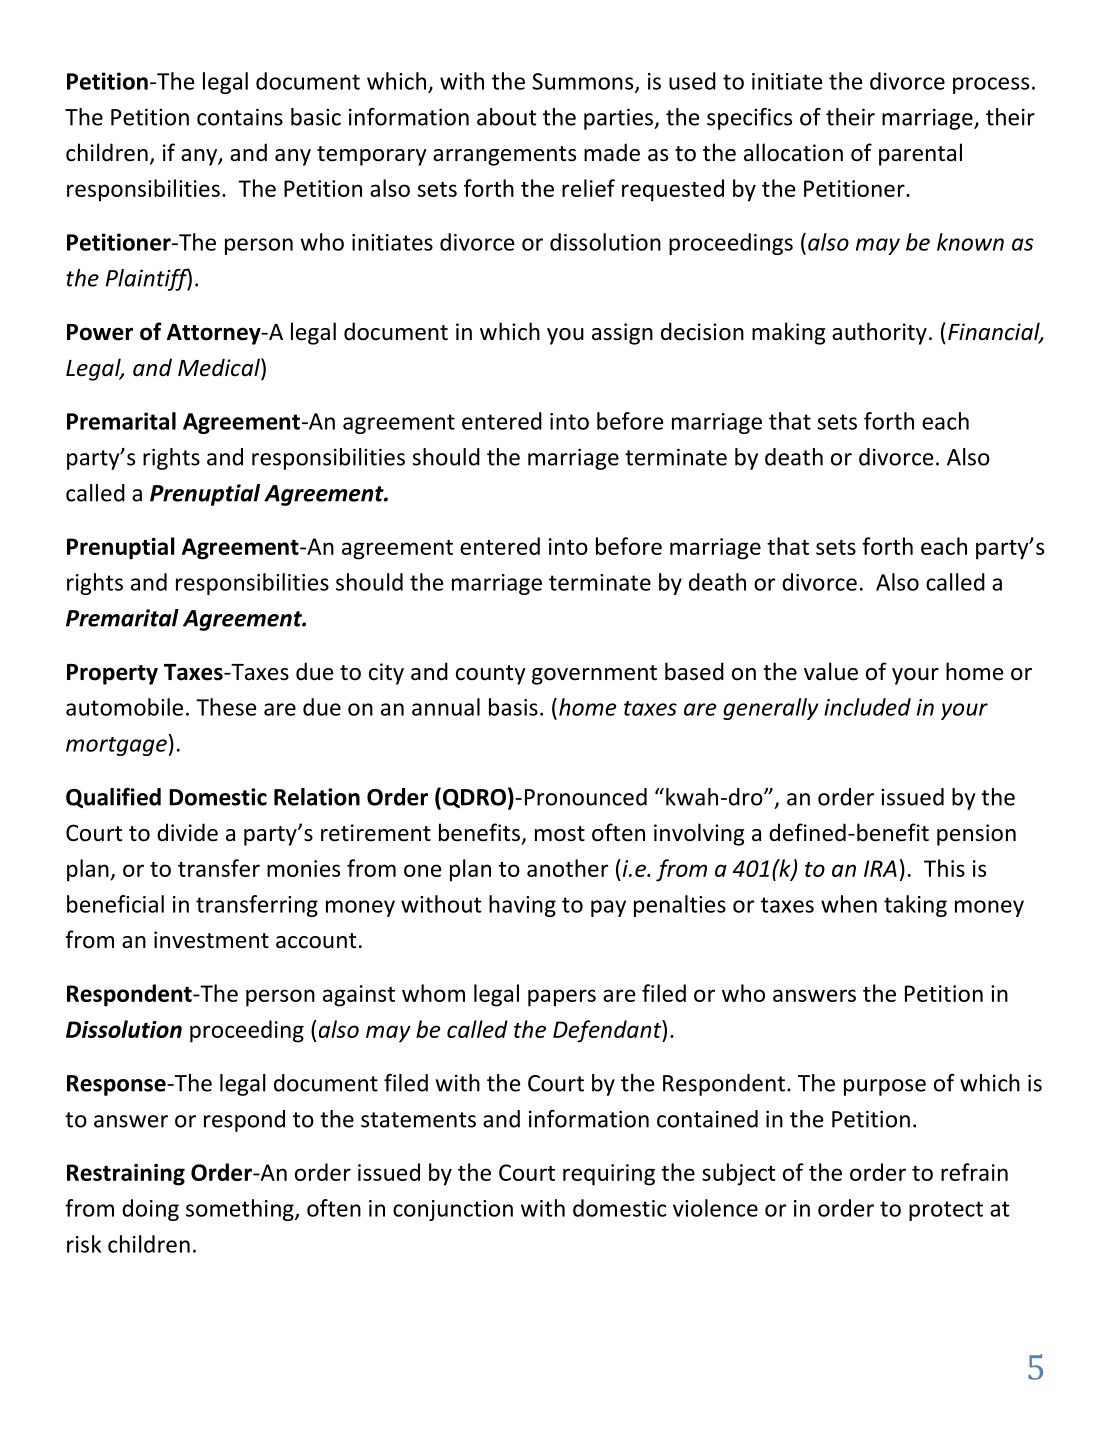 This screenshot has height=1438, width=1111. Describe the element at coordinates (150, 1210) in the screenshot. I see `doing` at that location.
